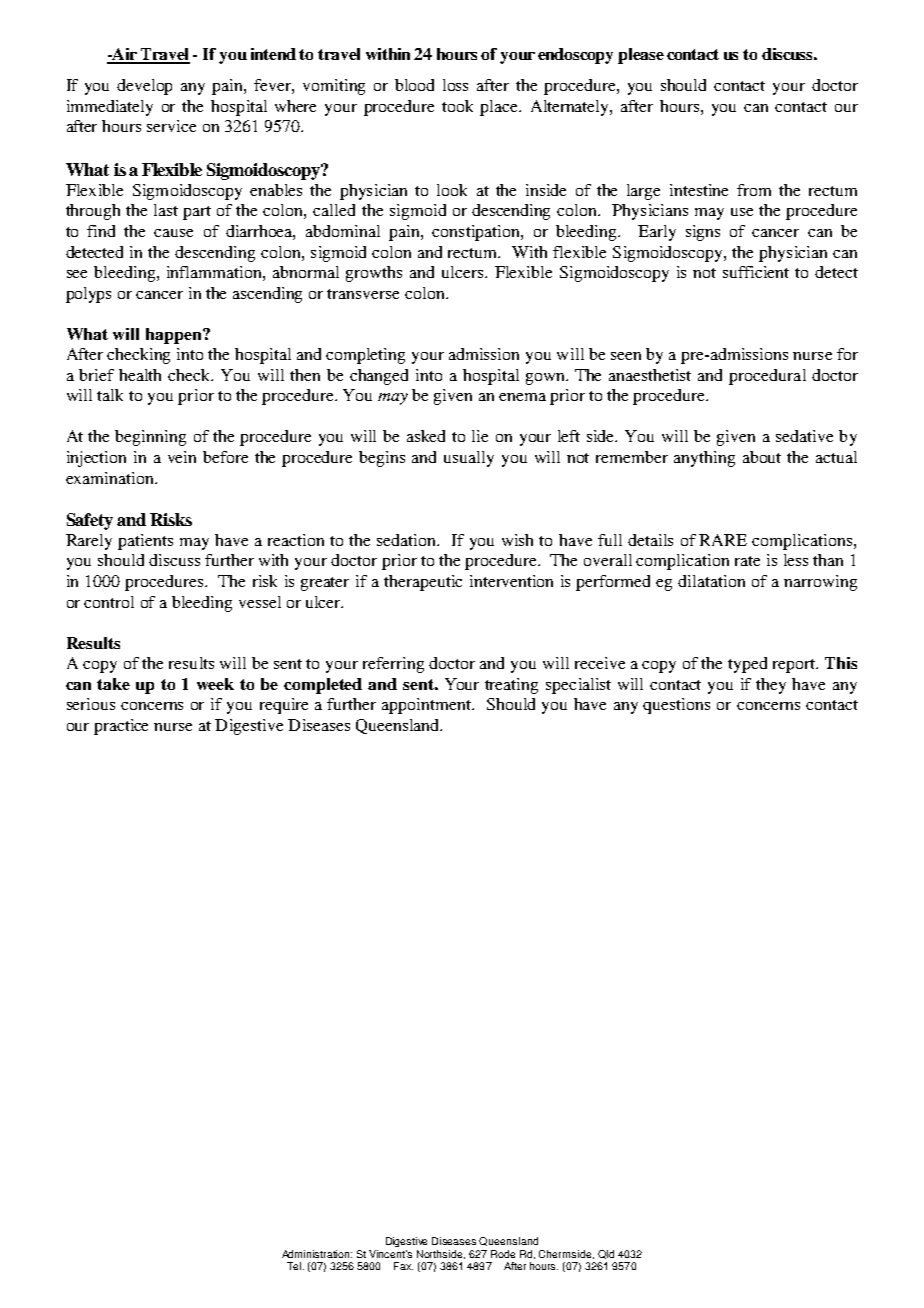  What do you see at coordinates (503, 1254) in the page?
I see `Rode` at bounding box center [503, 1254].
